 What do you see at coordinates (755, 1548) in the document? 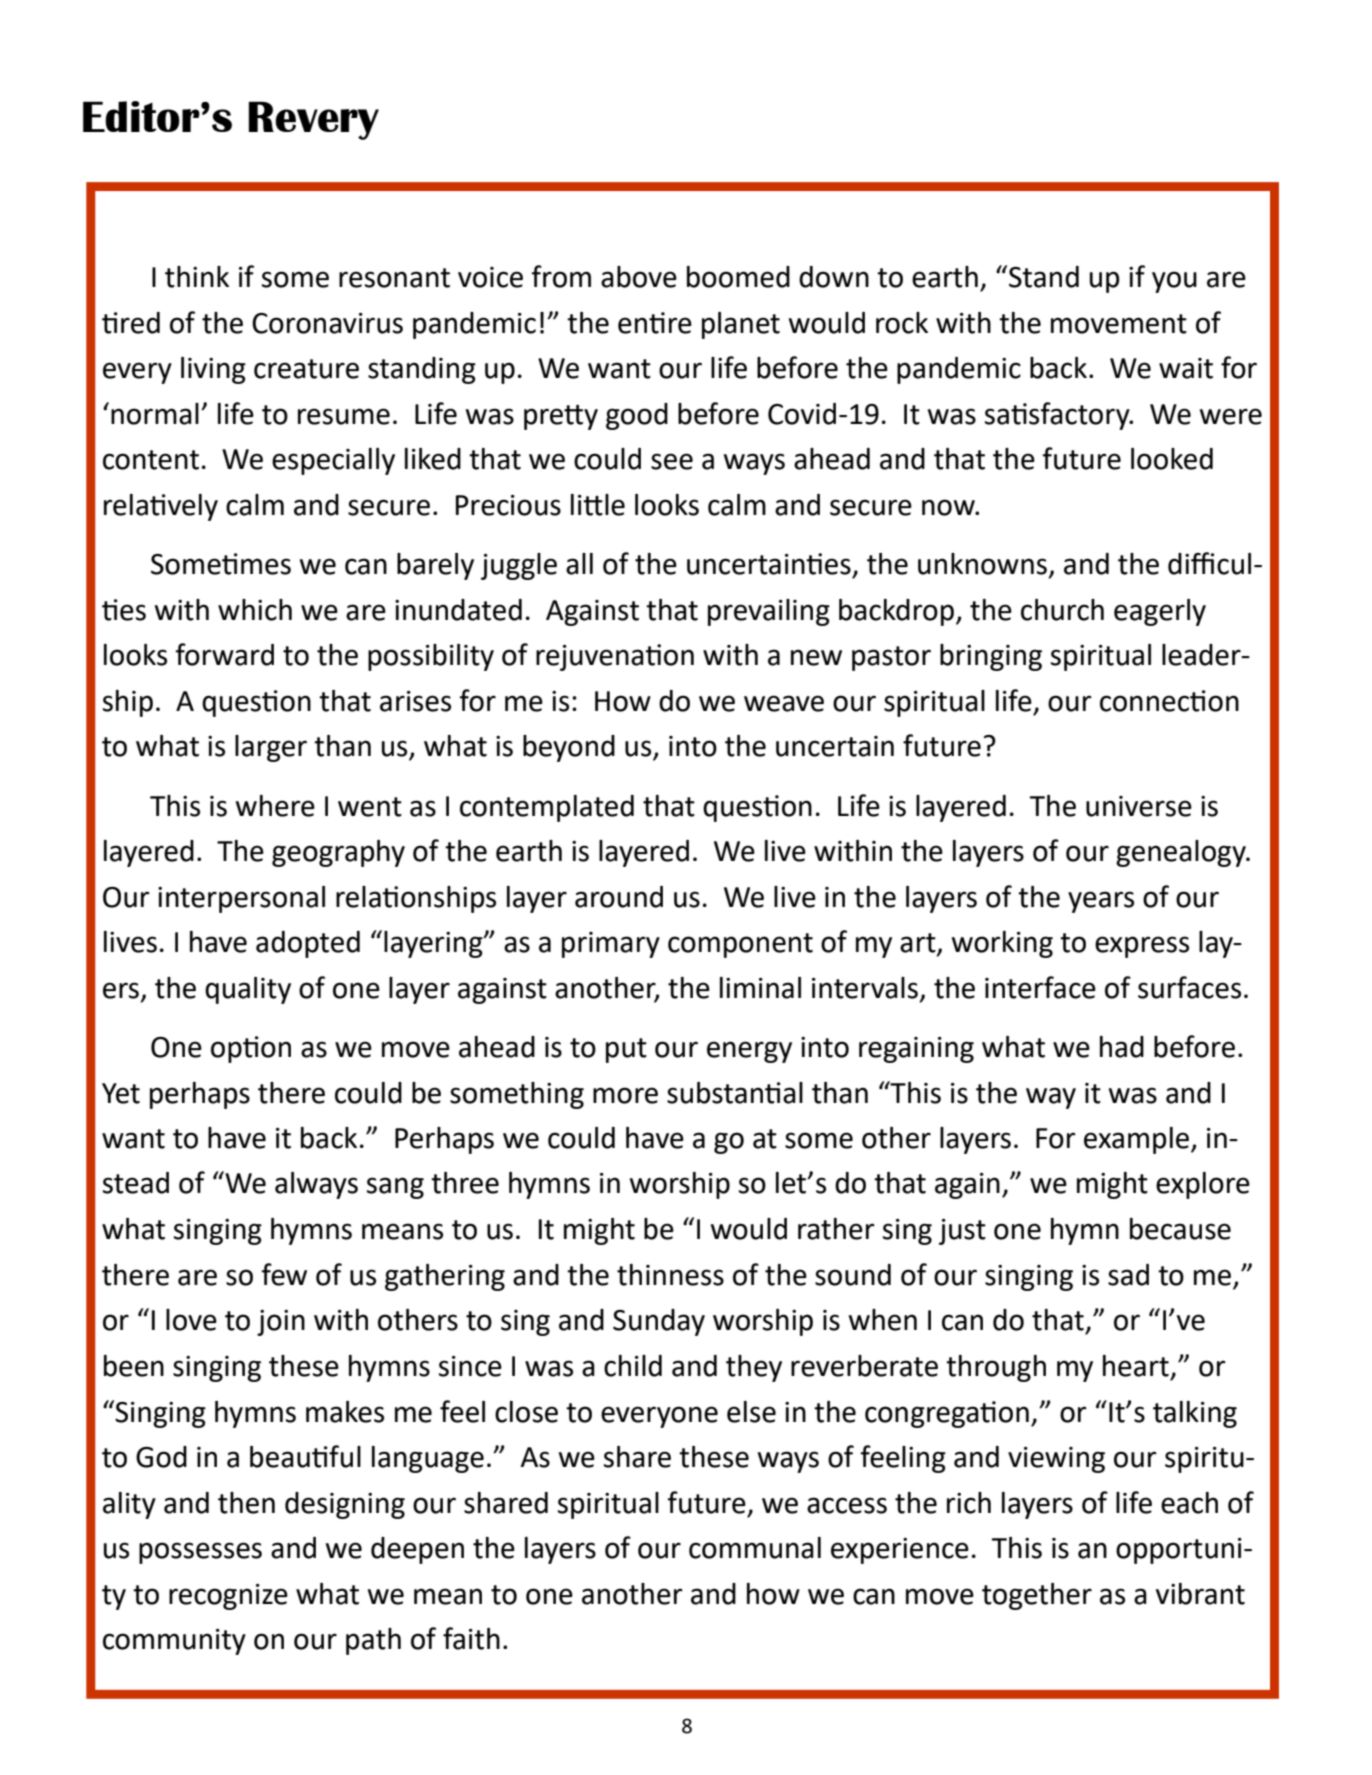
I see `communal` at bounding box center [755, 1548].
